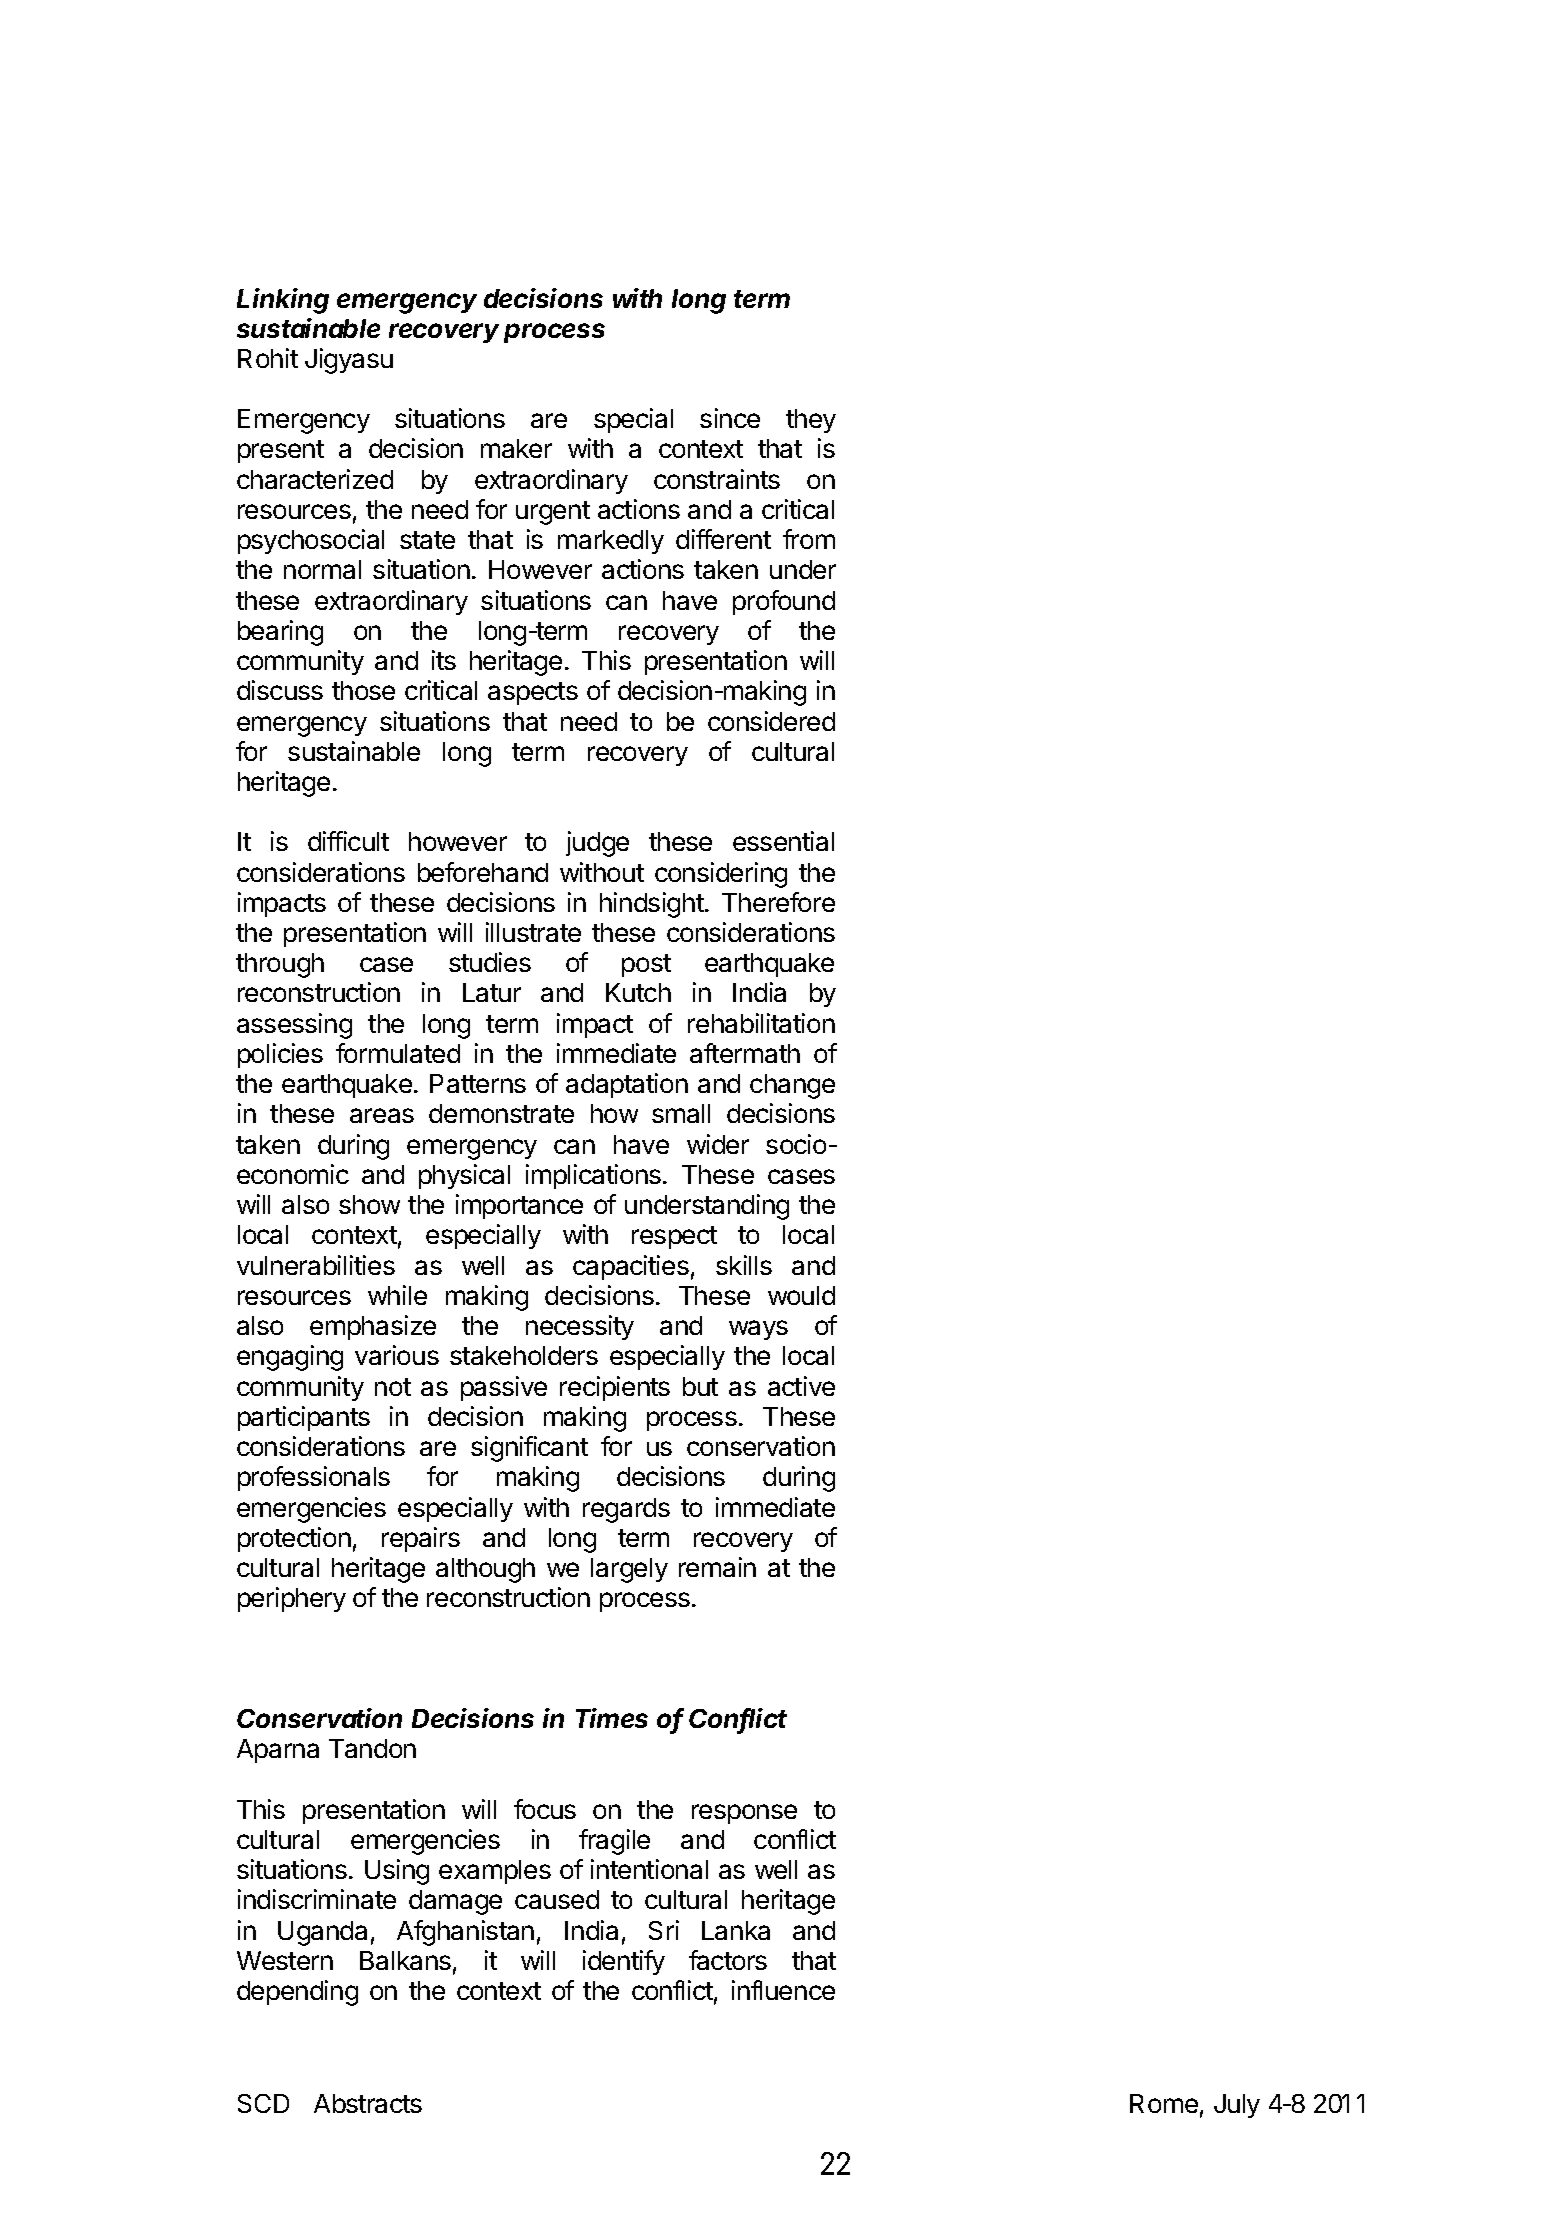  What do you see at coordinates (314, 1478) in the page?
I see `professionals` at bounding box center [314, 1478].
